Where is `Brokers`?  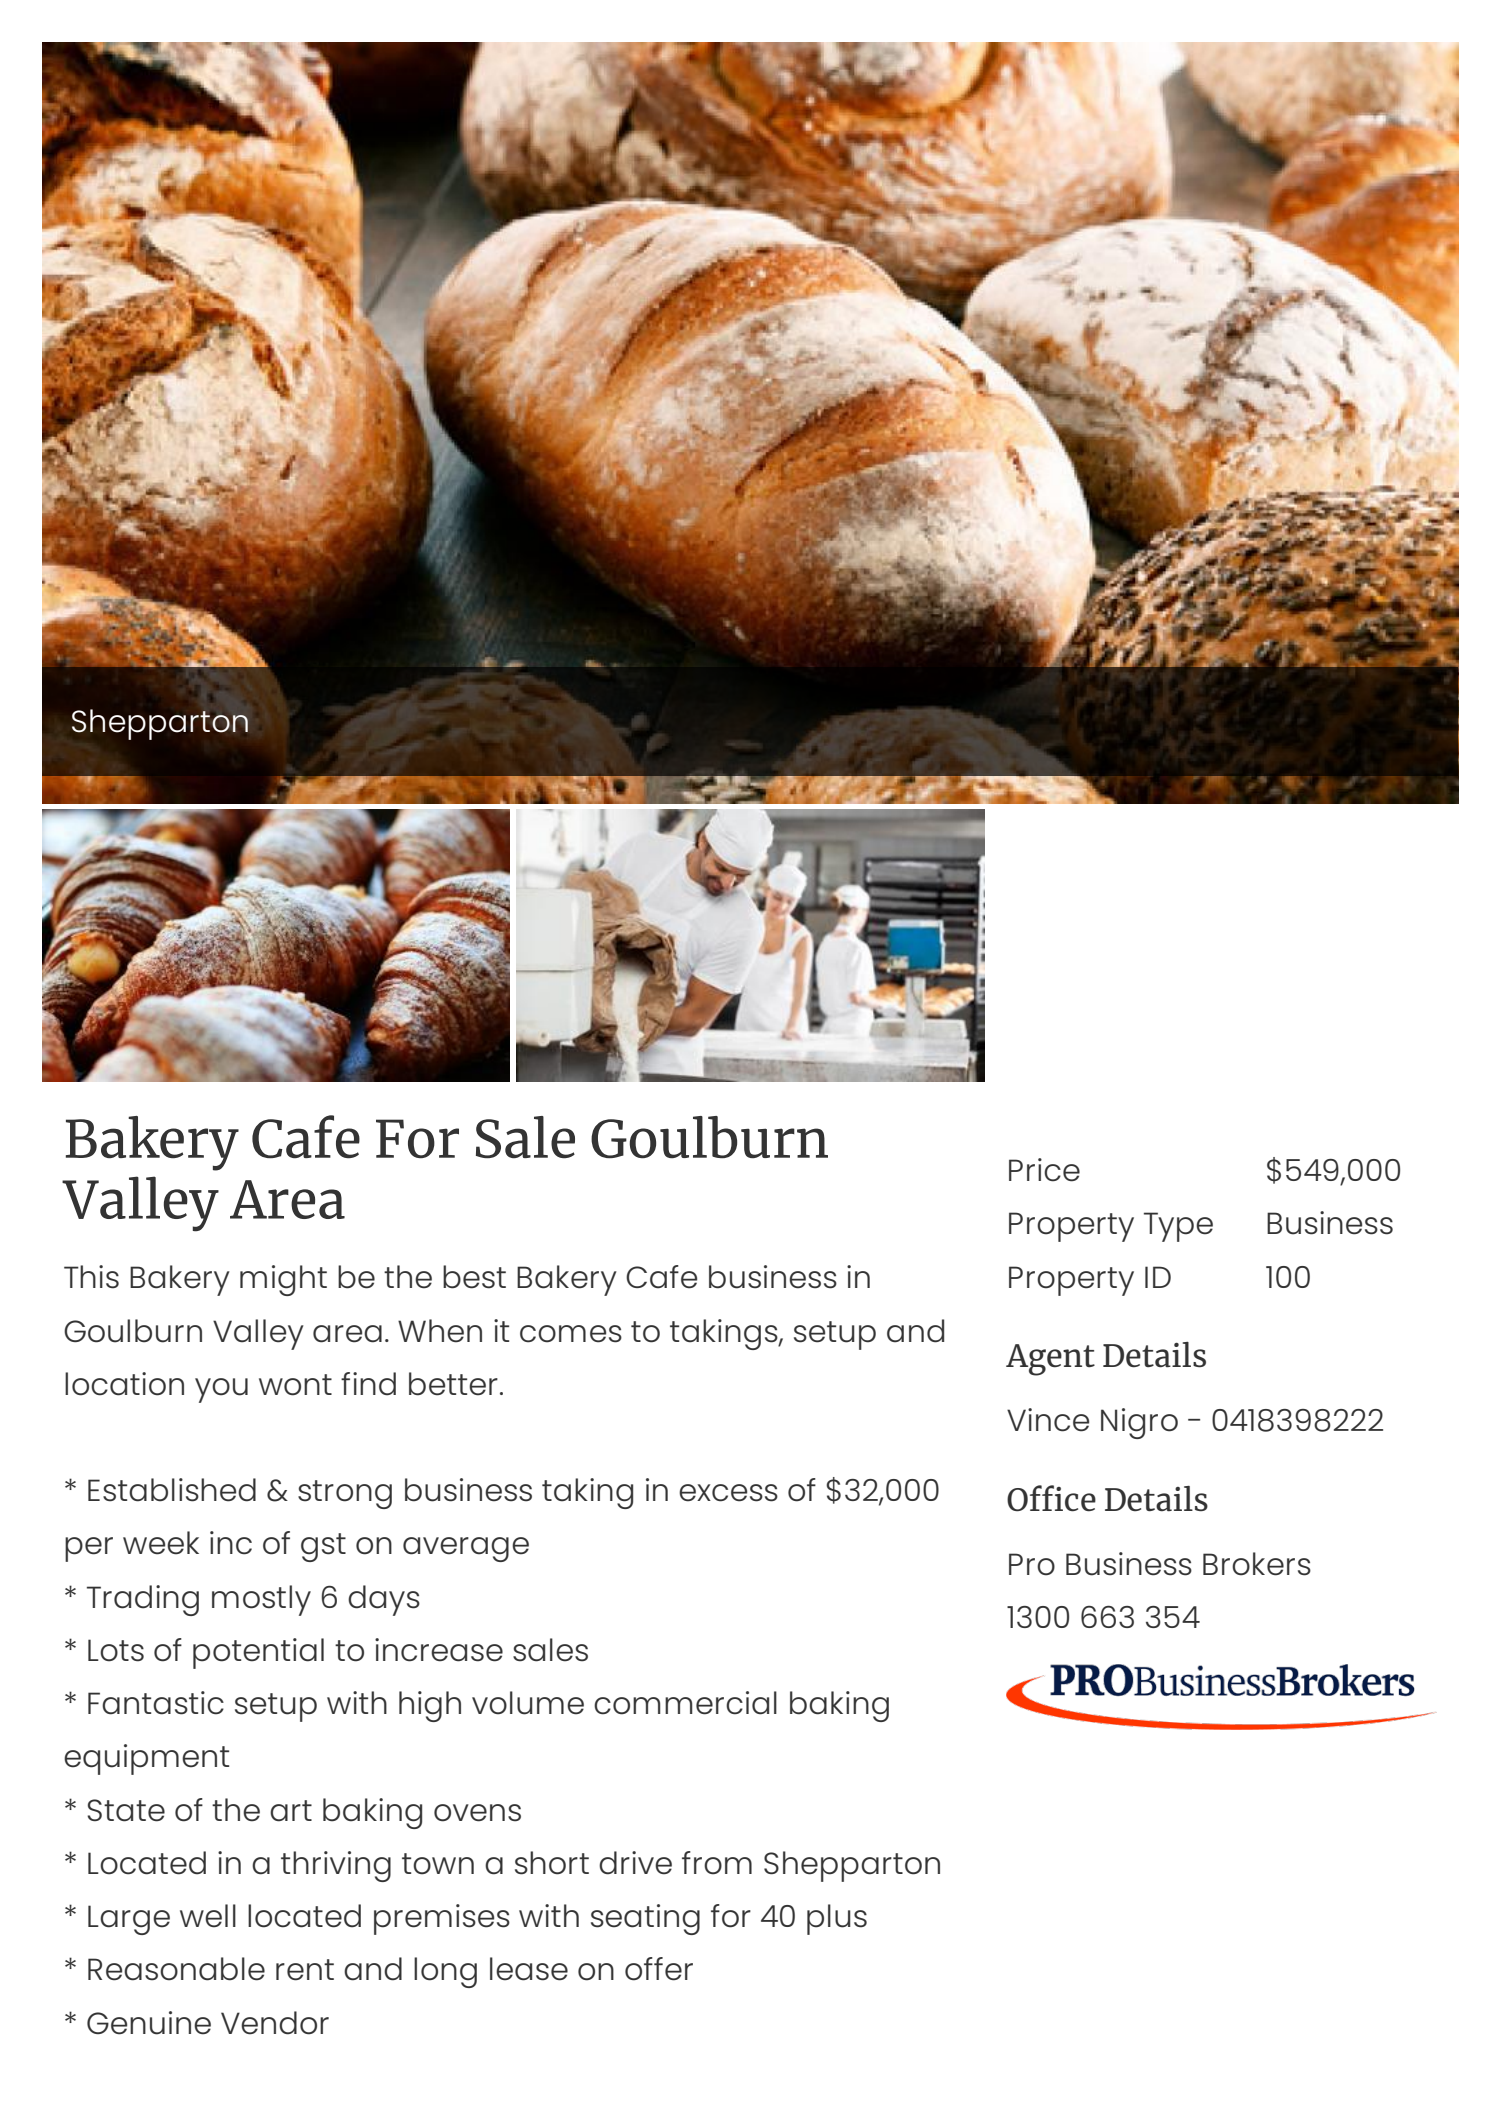 Brokers is located at coordinates (1257, 1564).
